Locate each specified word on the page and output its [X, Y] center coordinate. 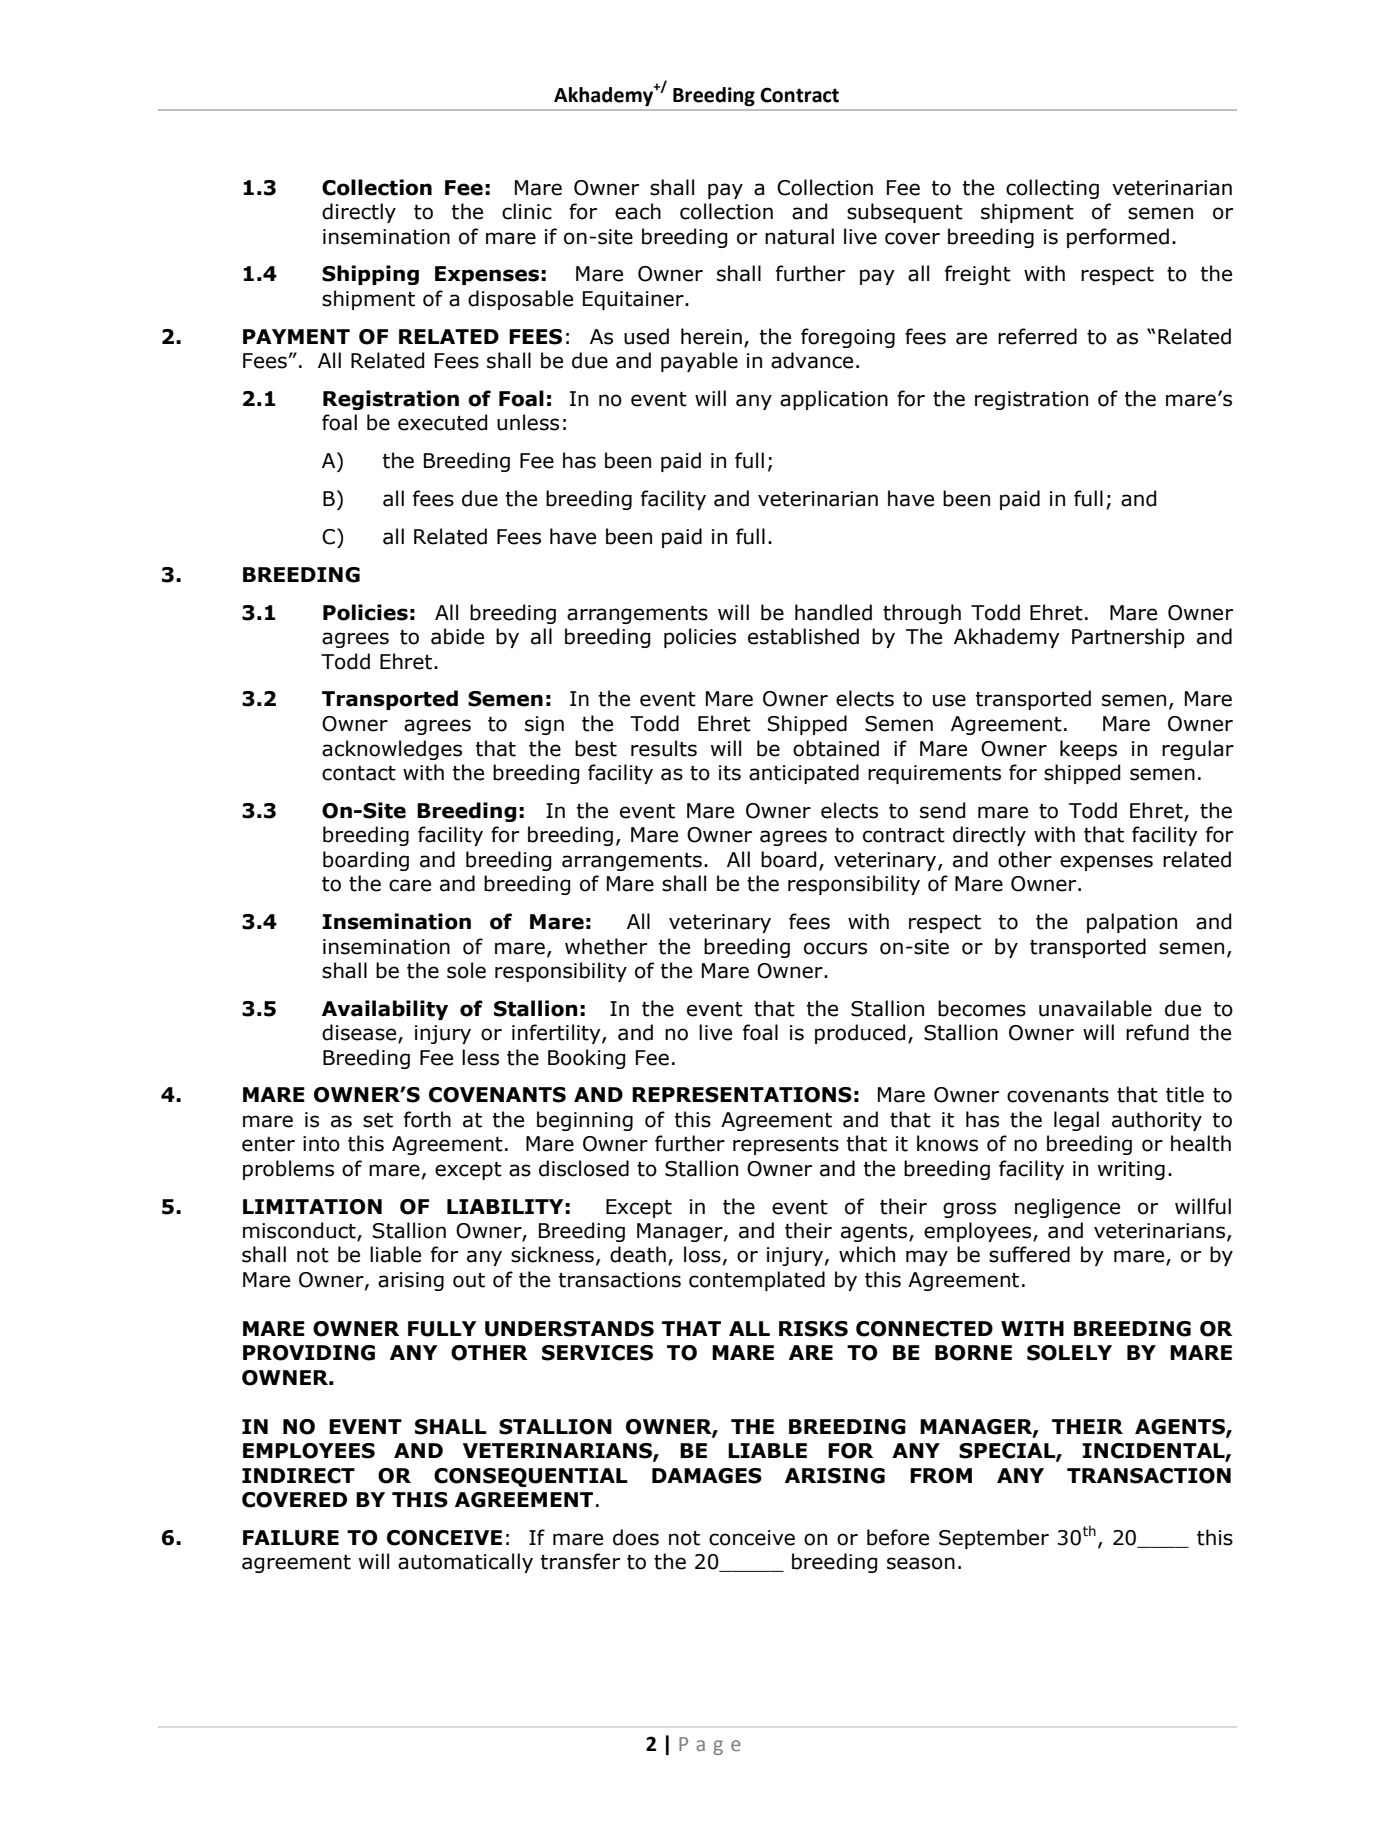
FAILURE [291, 1538]
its [730, 773]
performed [1118, 238]
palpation [1132, 923]
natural [799, 236]
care [410, 885]
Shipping [370, 275]
